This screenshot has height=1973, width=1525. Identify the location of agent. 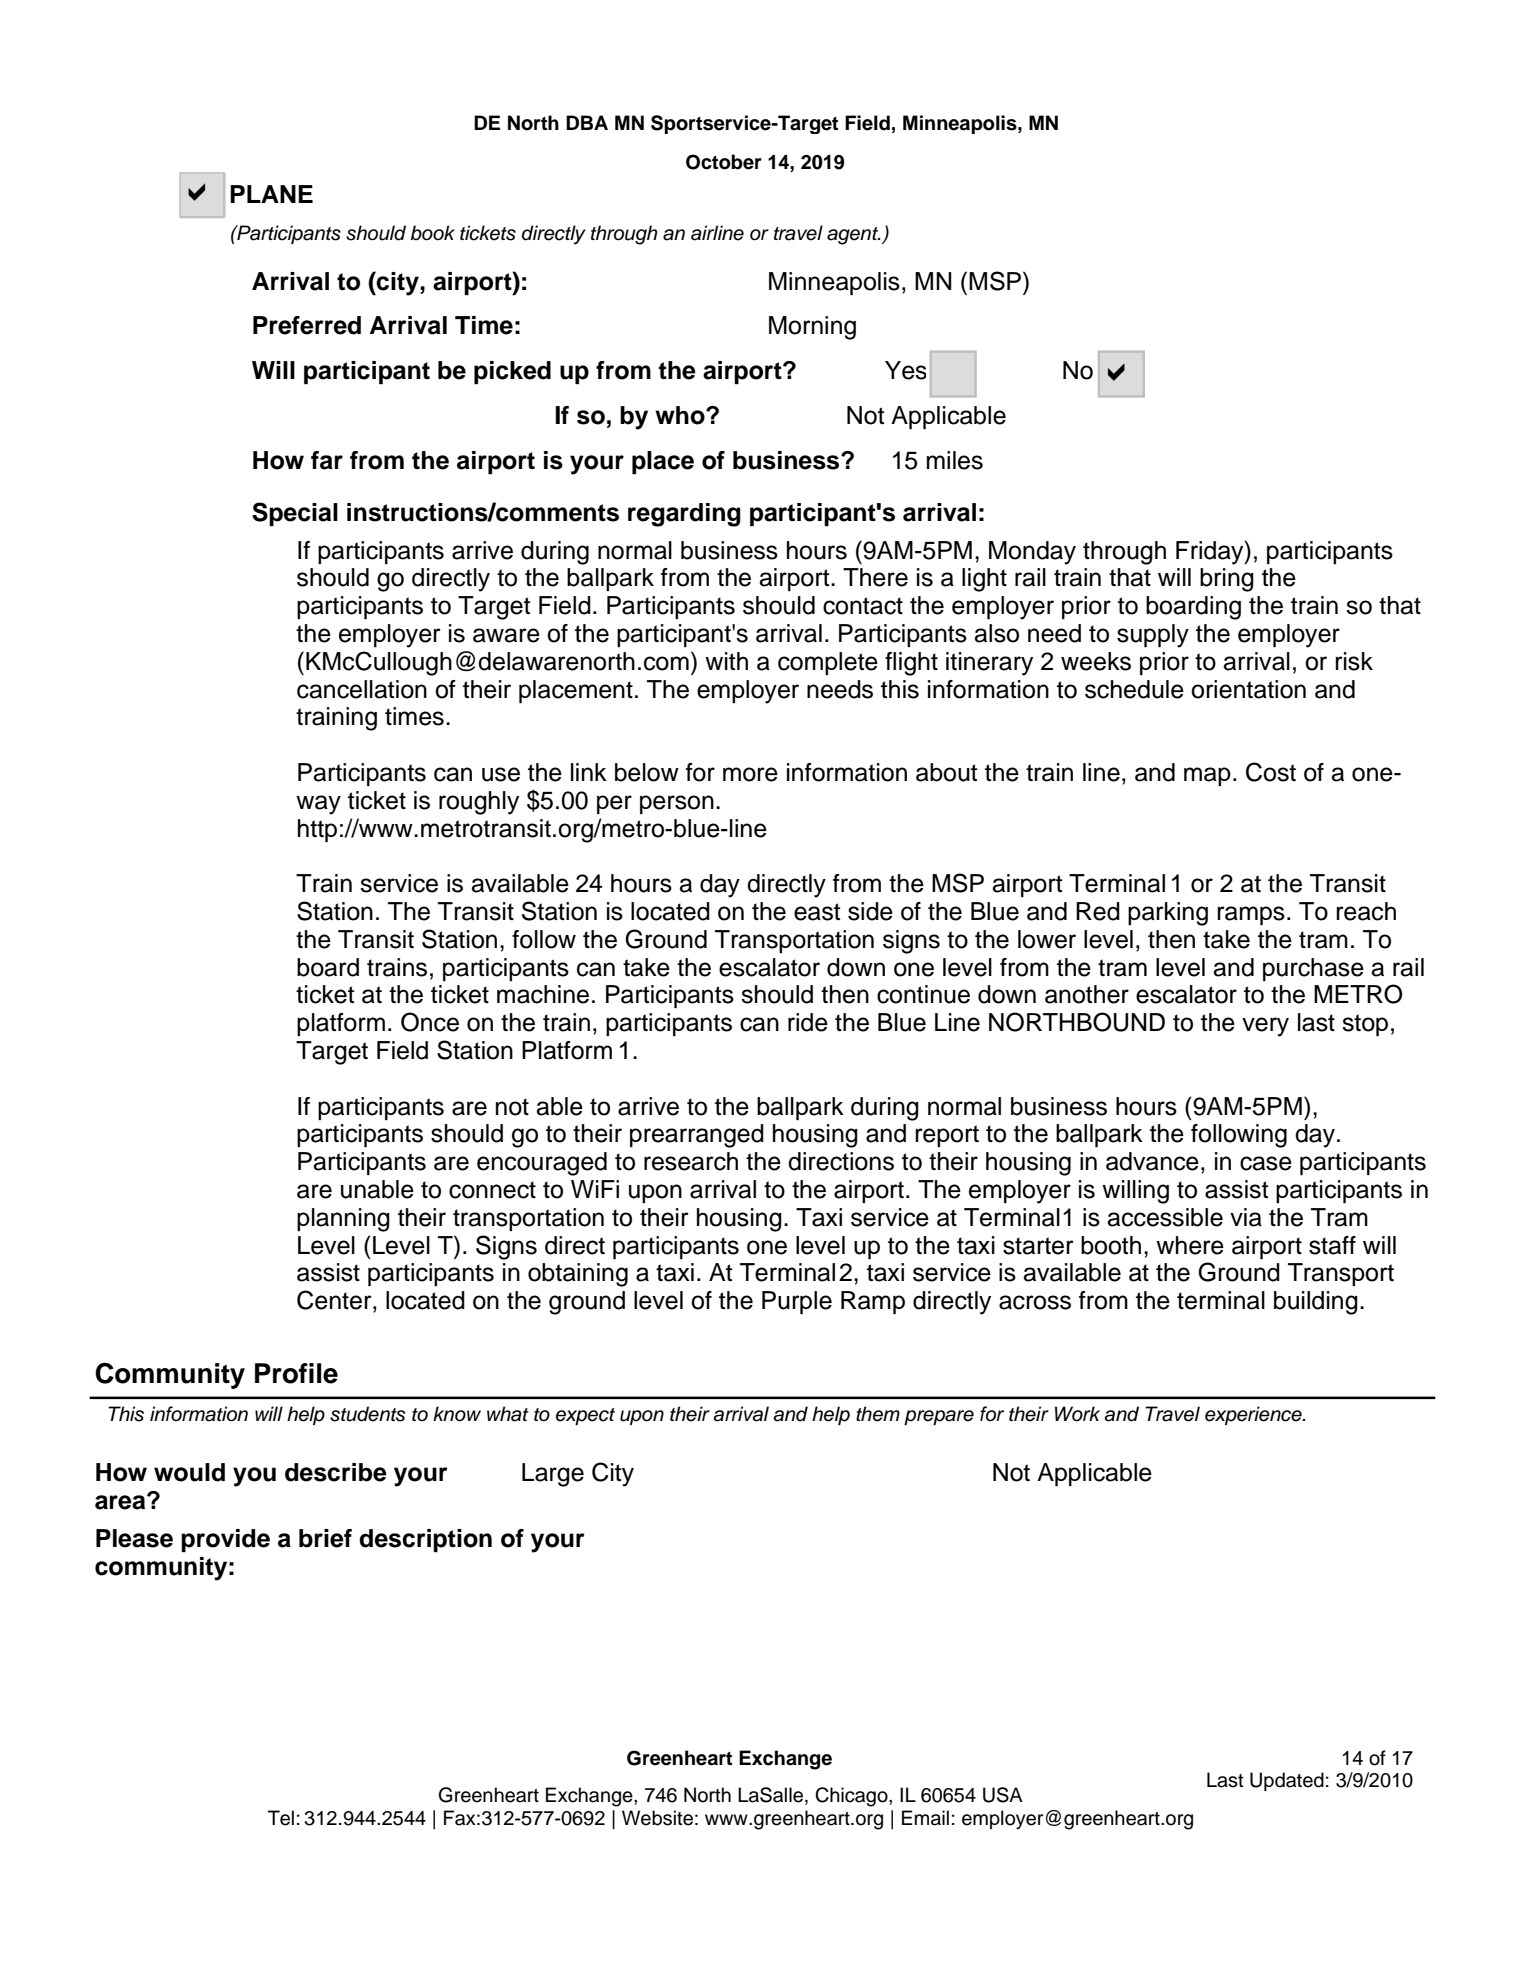
(854, 236).
